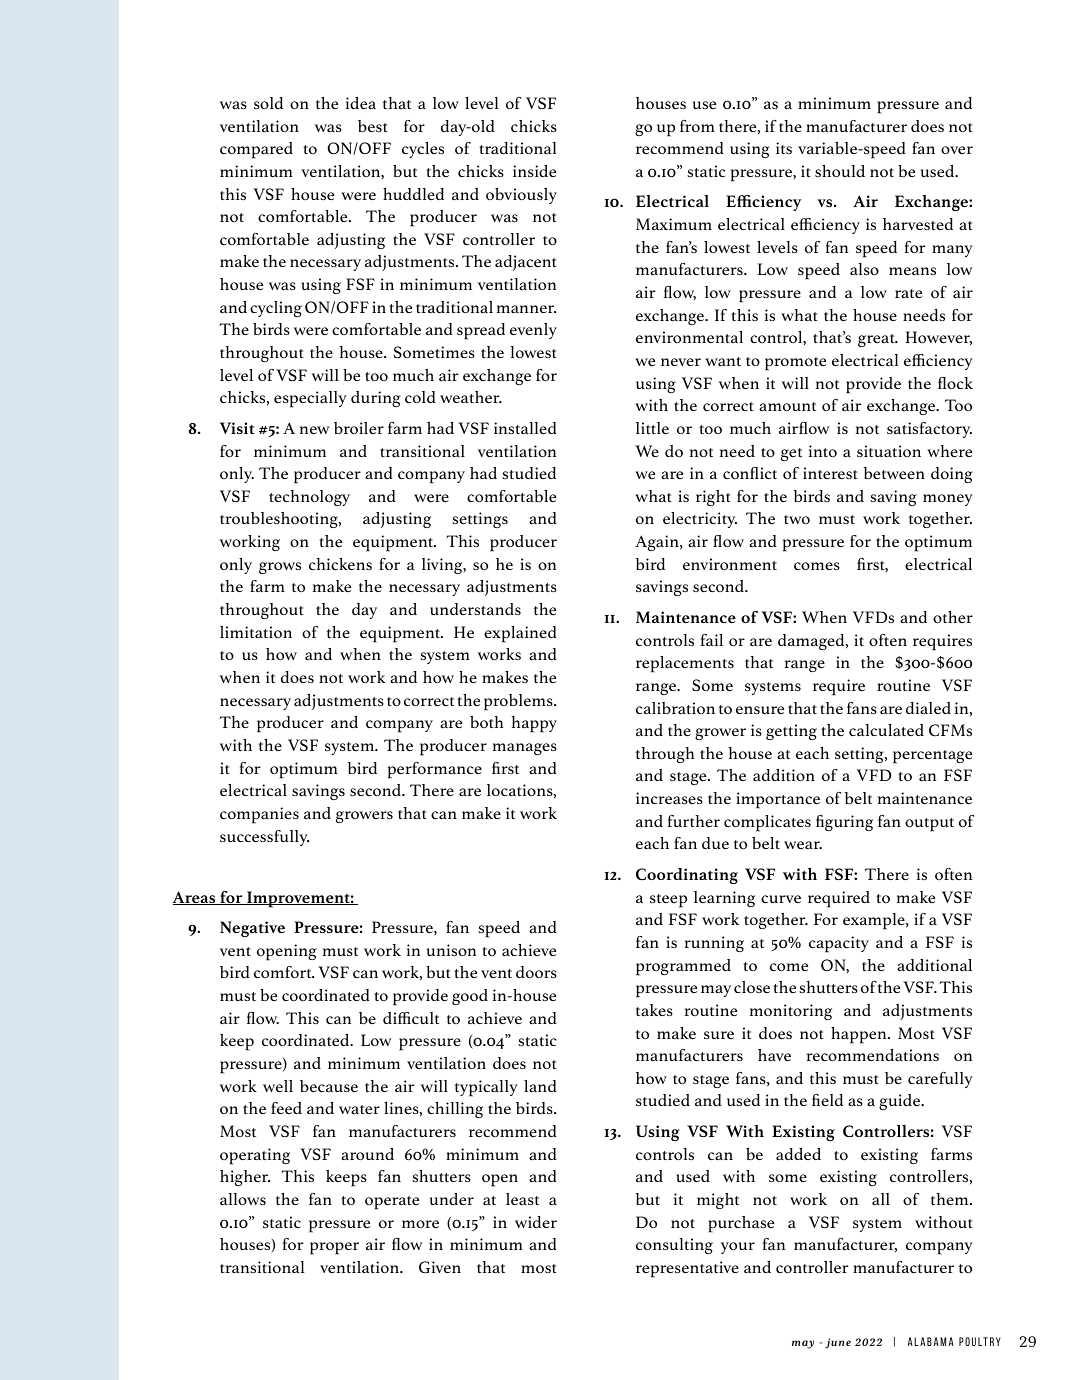  I want to click on inside, so click(534, 171).
